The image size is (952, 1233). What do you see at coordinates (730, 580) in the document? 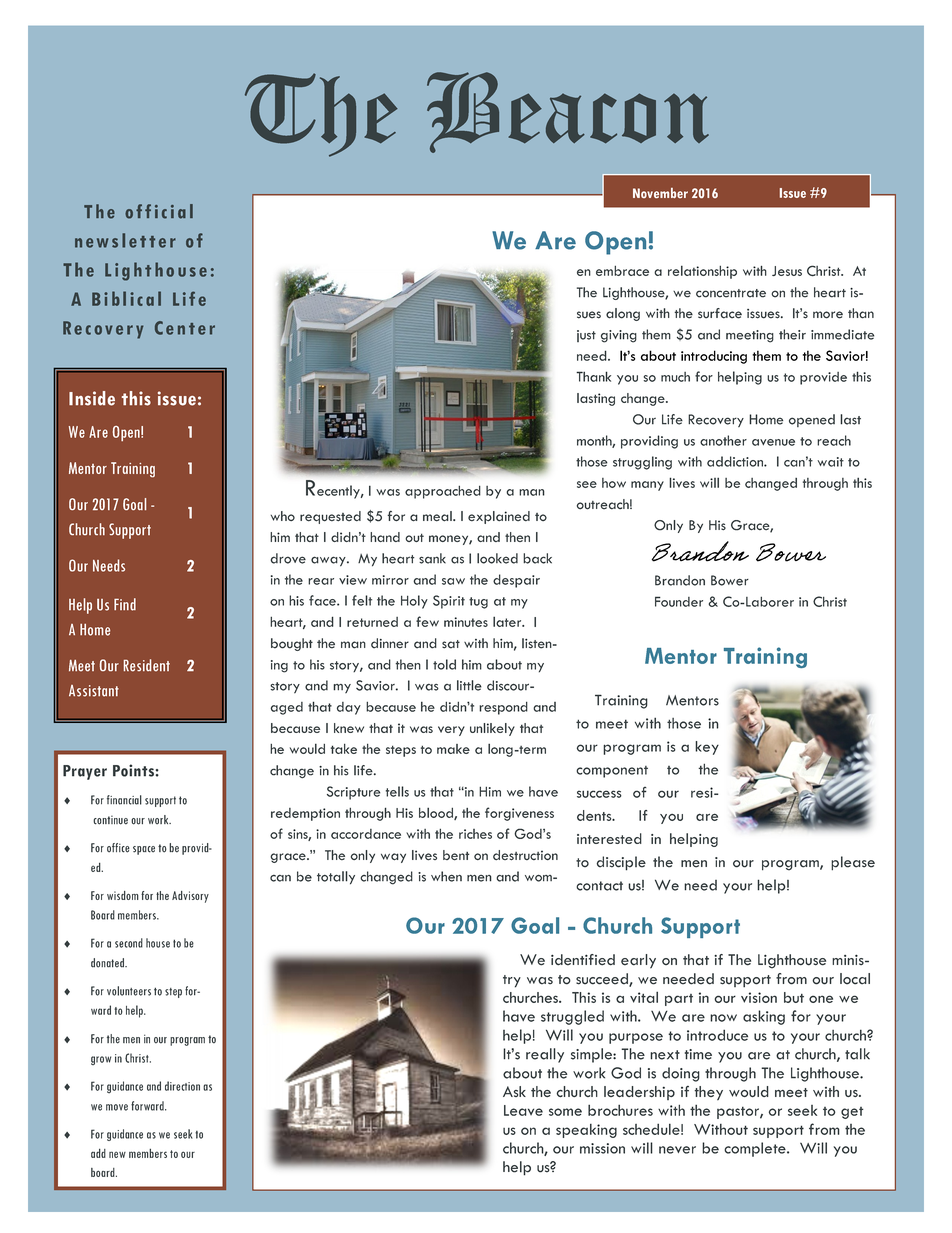
I see `Bower` at bounding box center [730, 580].
